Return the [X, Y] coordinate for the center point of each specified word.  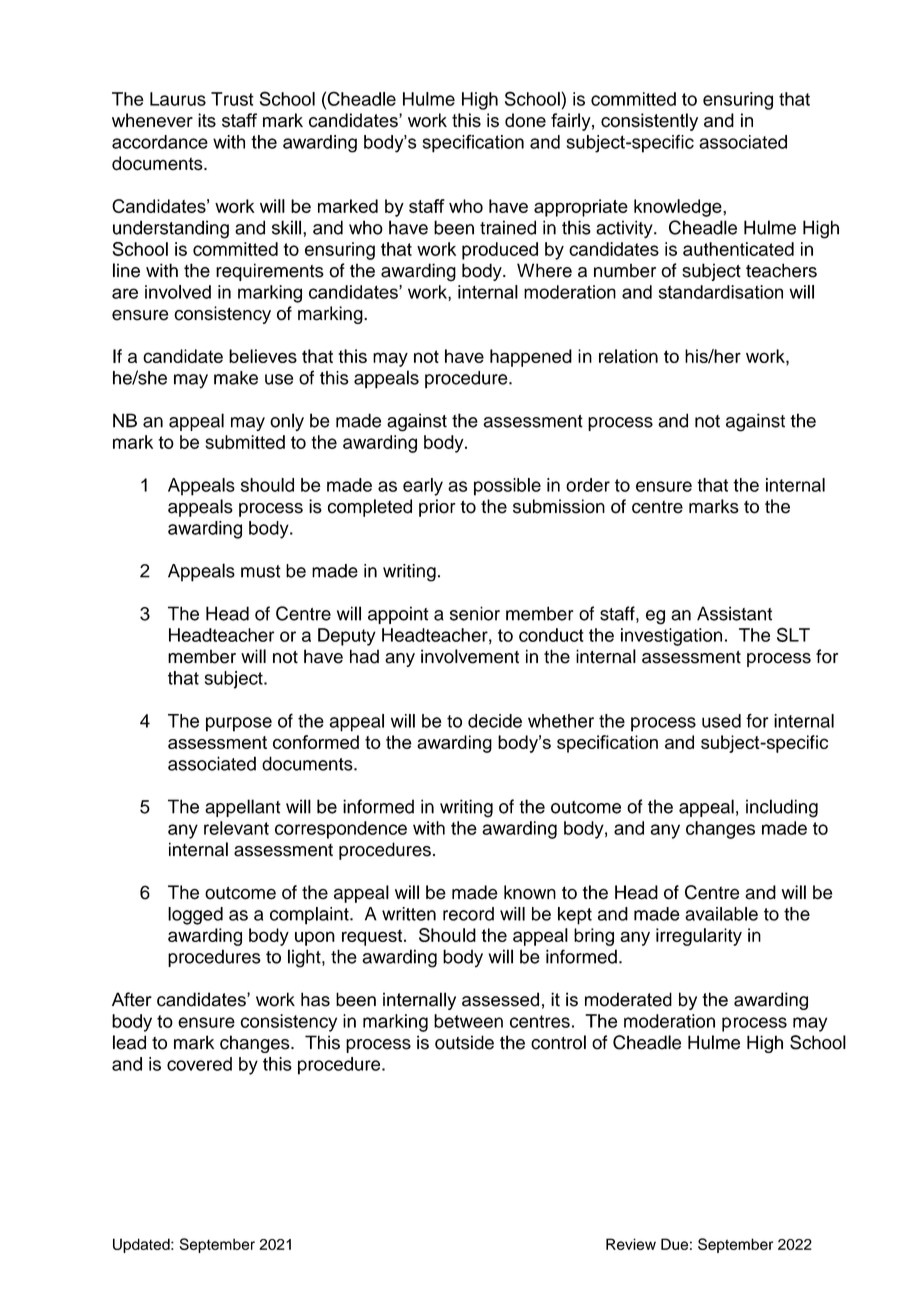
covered [199, 1064]
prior [437, 508]
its [207, 120]
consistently [649, 122]
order [588, 485]
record [468, 914]
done [525, 120]
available [721, 914]
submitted [245, 442]
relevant [236, 828]
